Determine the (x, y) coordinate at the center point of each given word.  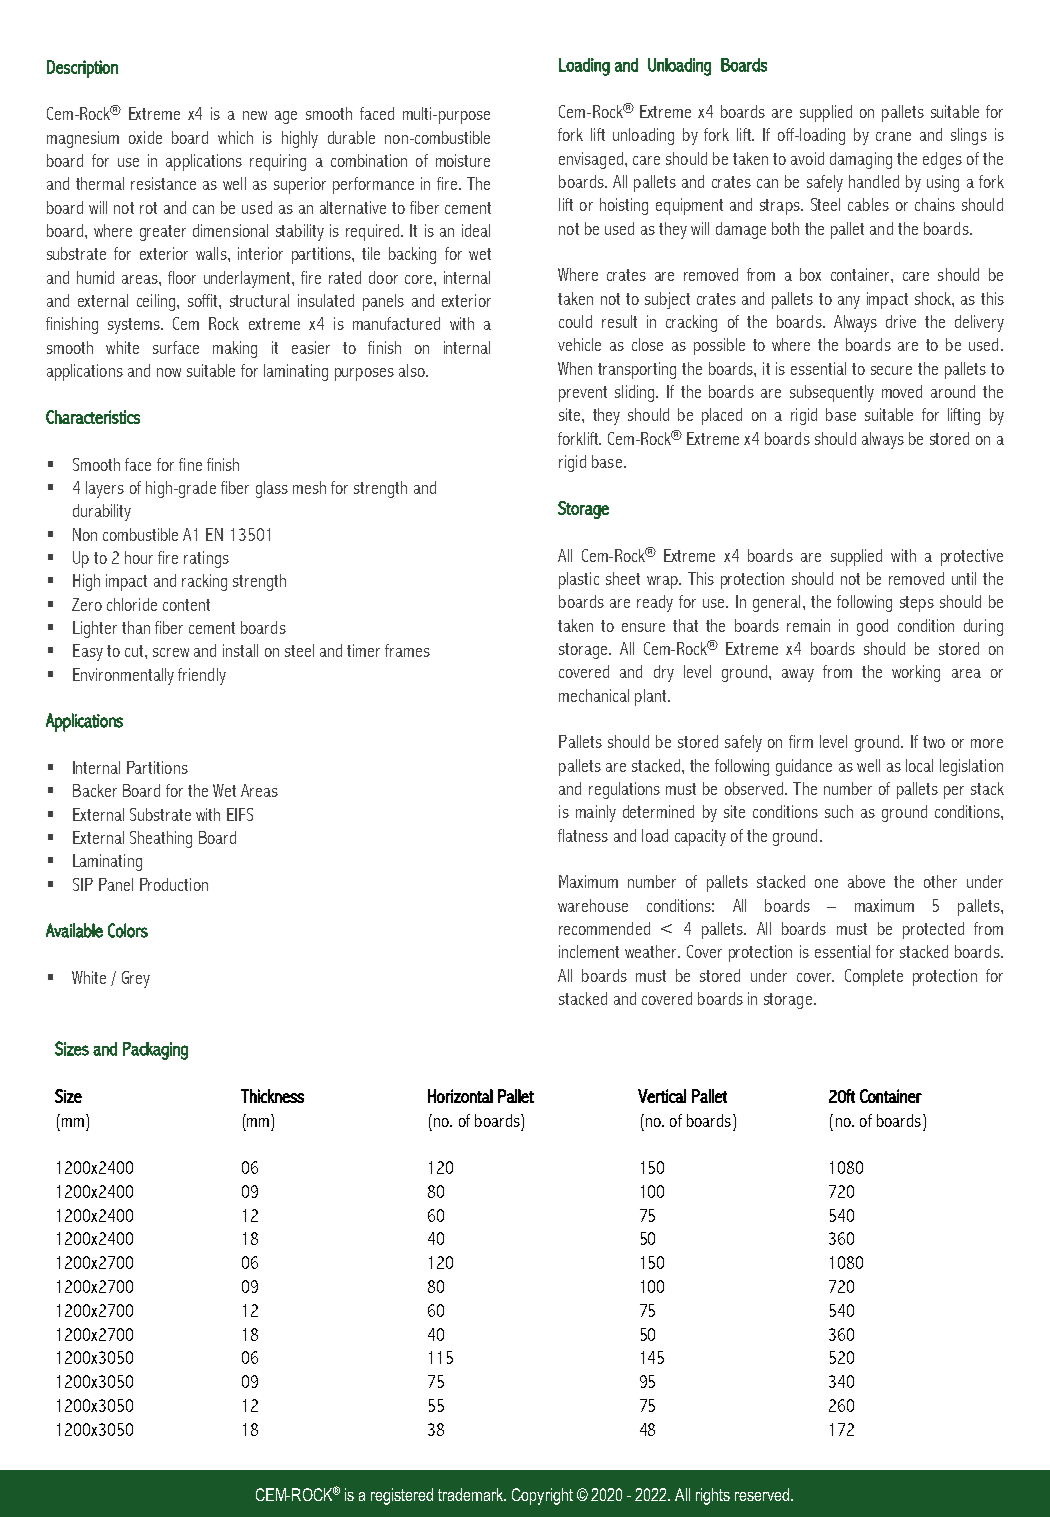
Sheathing (161, 839)
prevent (583, 394)
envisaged (591, 160)
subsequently (832, 393)
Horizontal (460, 1096)
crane (893, 136)
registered (402, 1496)
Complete (874, 977)
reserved (763, 1494)
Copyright (542, 1496)
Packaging (155, 1051)
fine (190, 464)
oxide (145, 137)
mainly (596, 813)
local (919, 765)
